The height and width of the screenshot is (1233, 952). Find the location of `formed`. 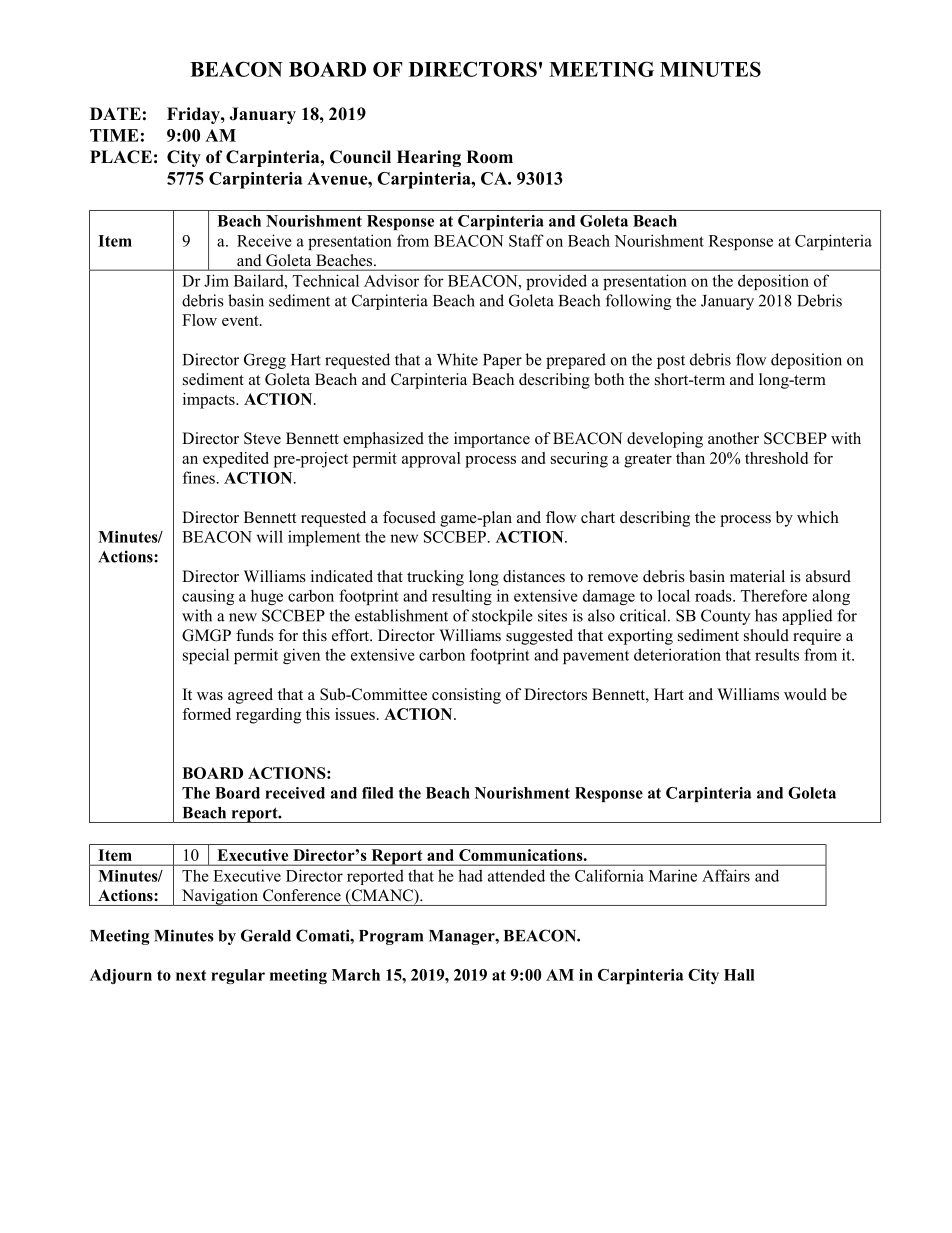

formed is located at coordinates (206, 714).
